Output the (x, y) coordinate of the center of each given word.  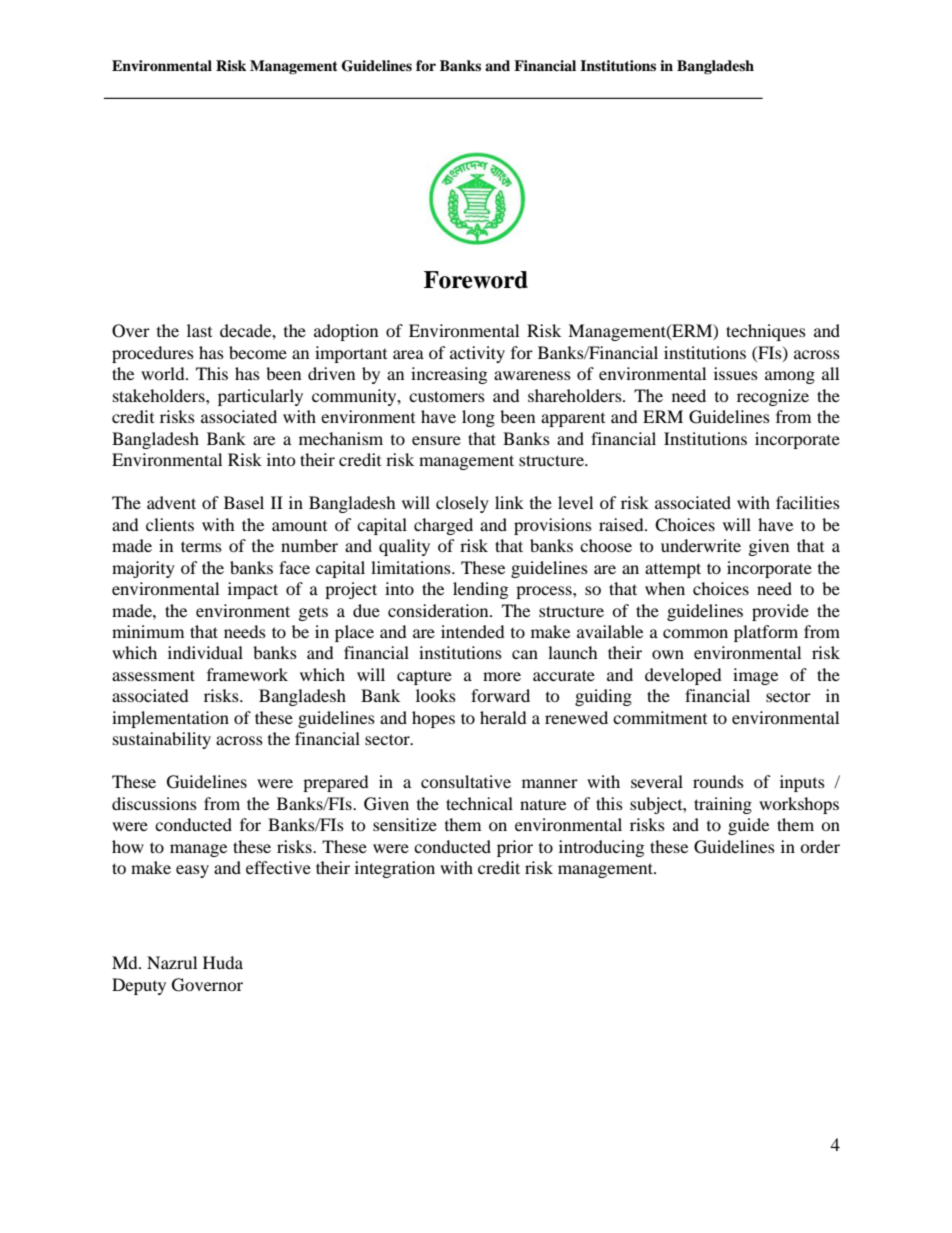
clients (170, 524)
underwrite (701, 545)
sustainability (162, 740)
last (199, 330)
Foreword (476, 280)
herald (503, 717)
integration (395, 869)
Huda (223, 962)
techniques (766, 332)
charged (443, 526)
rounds (718, 781)
